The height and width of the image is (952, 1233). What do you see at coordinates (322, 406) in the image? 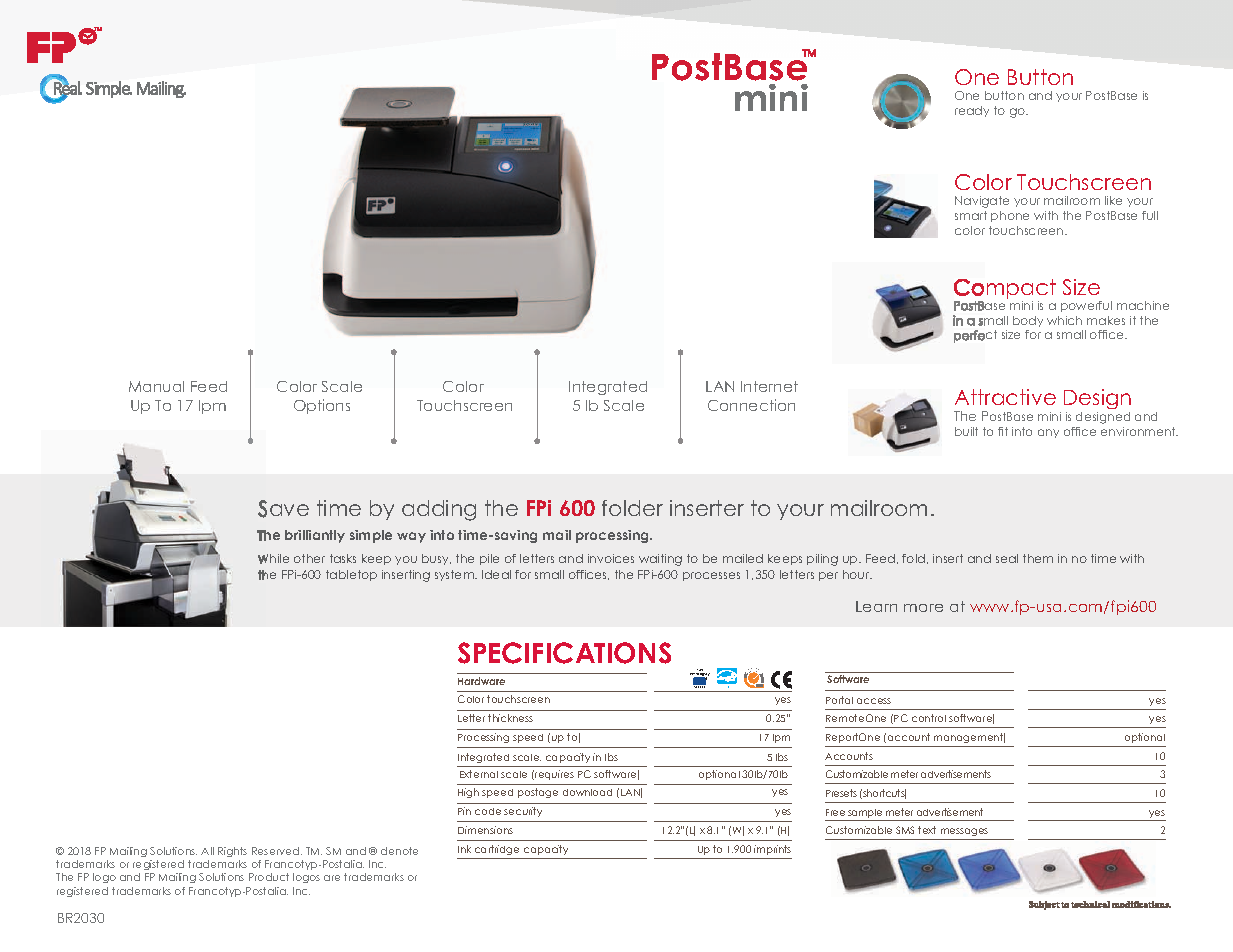
I see `Options` at bounding box center [322, 406].
